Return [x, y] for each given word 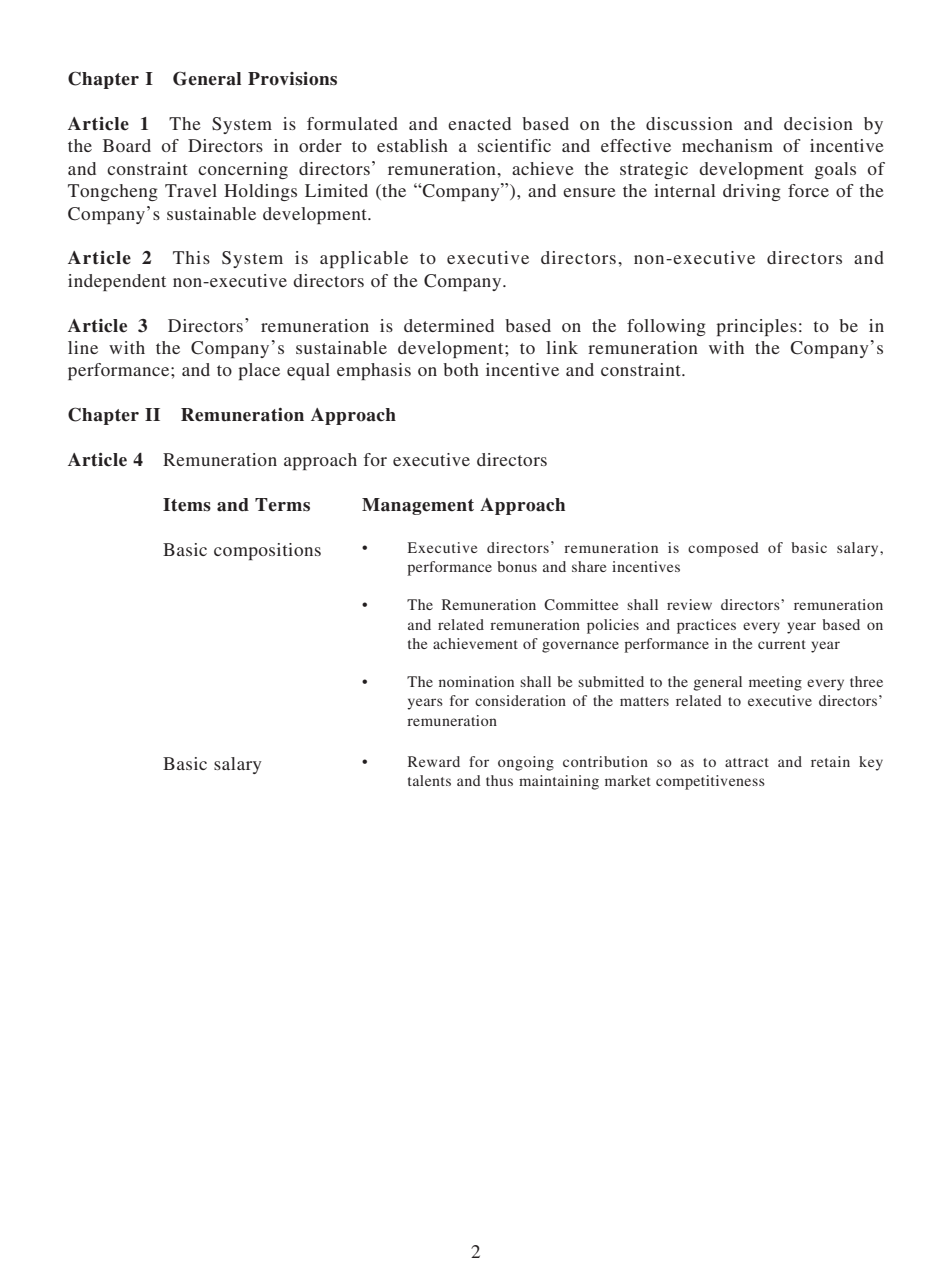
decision [818, 123]
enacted [479, 123]
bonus [517, 566]
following [666, 327]
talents [429, 780]
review [689, 604]
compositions [267, 551]
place [259, 371]
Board [127, 145]
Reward [434, 761]
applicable [364, 259]
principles [756, 327]
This [191, 257]
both [461, 369]
